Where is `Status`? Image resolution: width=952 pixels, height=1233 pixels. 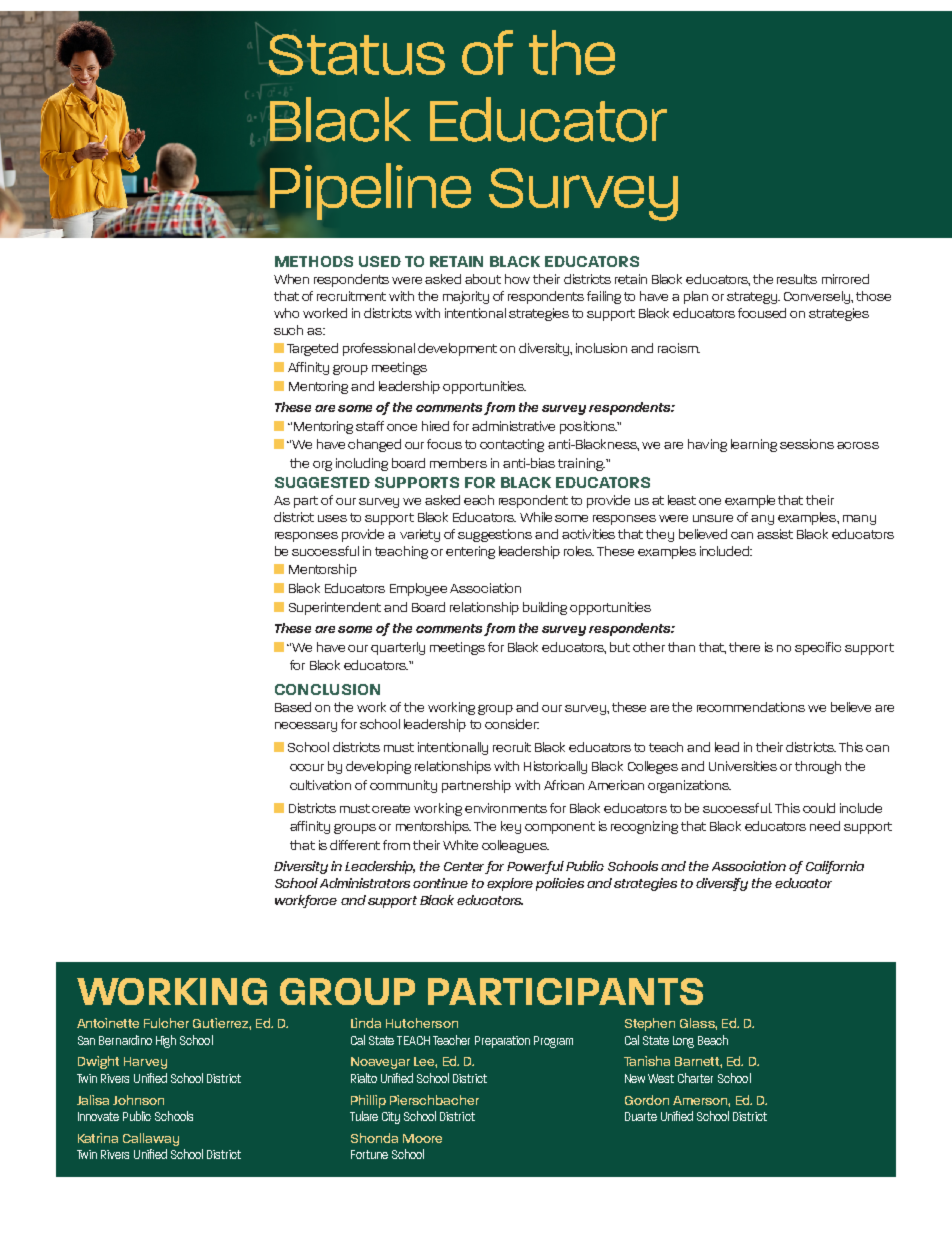
Status is located at coordinates (357, 54).
